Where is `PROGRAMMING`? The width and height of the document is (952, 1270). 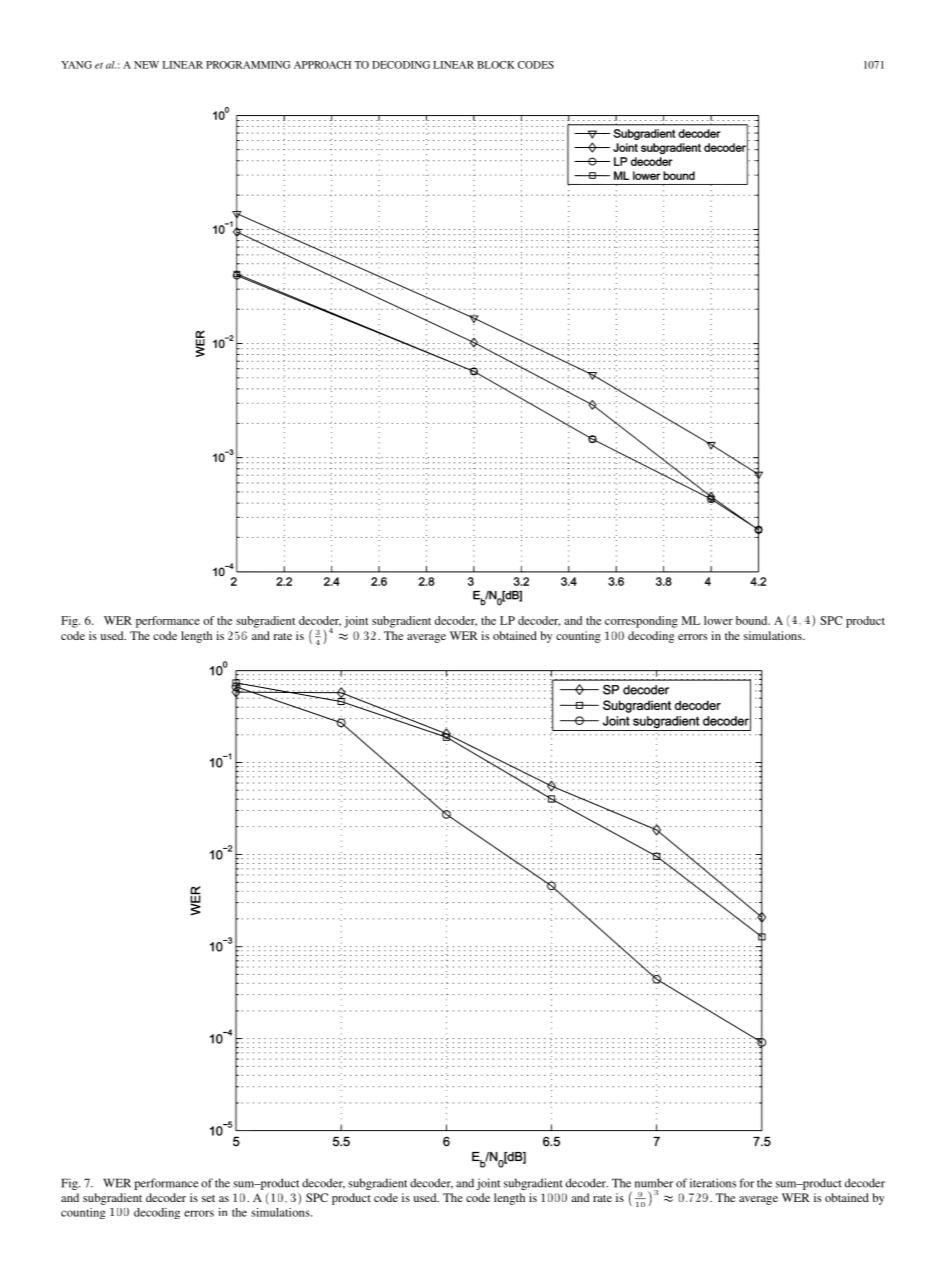 PROGRAMMING is located at coordinates (248, 65).
